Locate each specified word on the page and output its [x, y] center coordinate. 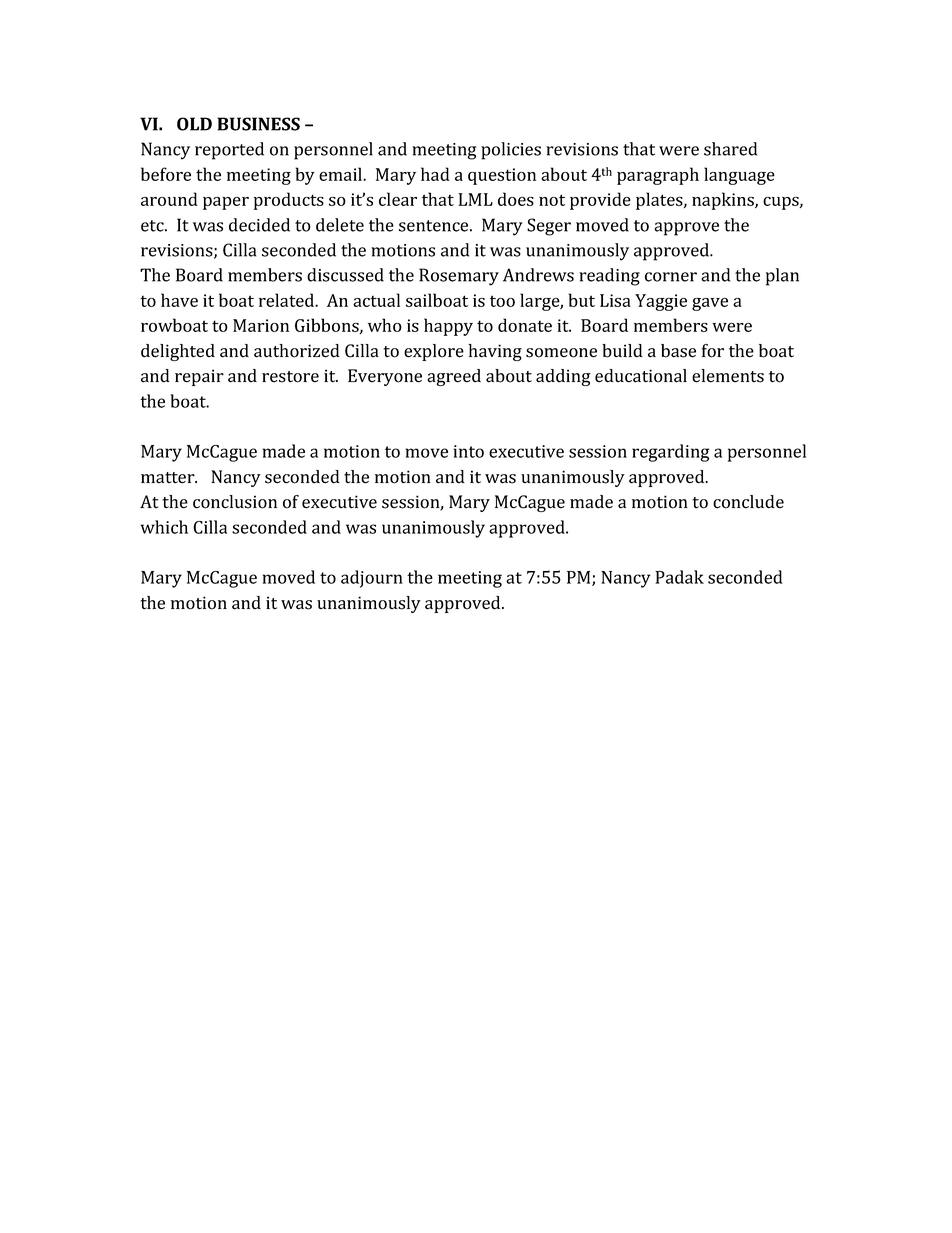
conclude [748, 502]
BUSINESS [258, 124]
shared [730, 149]
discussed [345, 275]
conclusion [235, 502]
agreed [454, 377]
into [469, 451]
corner [671, 277]
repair [199, 377]
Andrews [538, 275]
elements [728, 376]
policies [511, 151]
